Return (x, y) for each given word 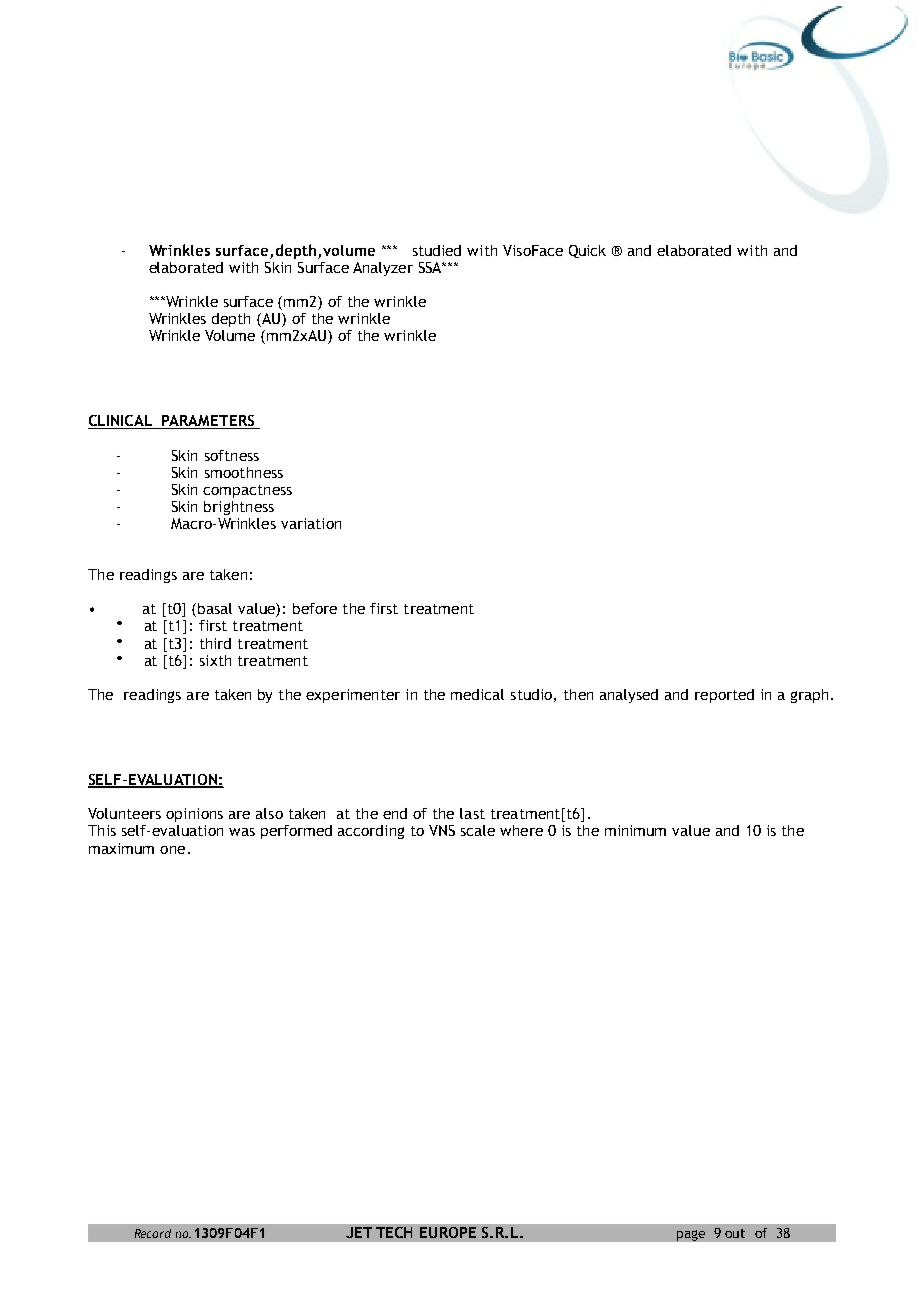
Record (153, 1233)
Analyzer (383, 269)
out (735, 1233)
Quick (587, 251)
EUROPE (448, 1232)
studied (437, 250)
